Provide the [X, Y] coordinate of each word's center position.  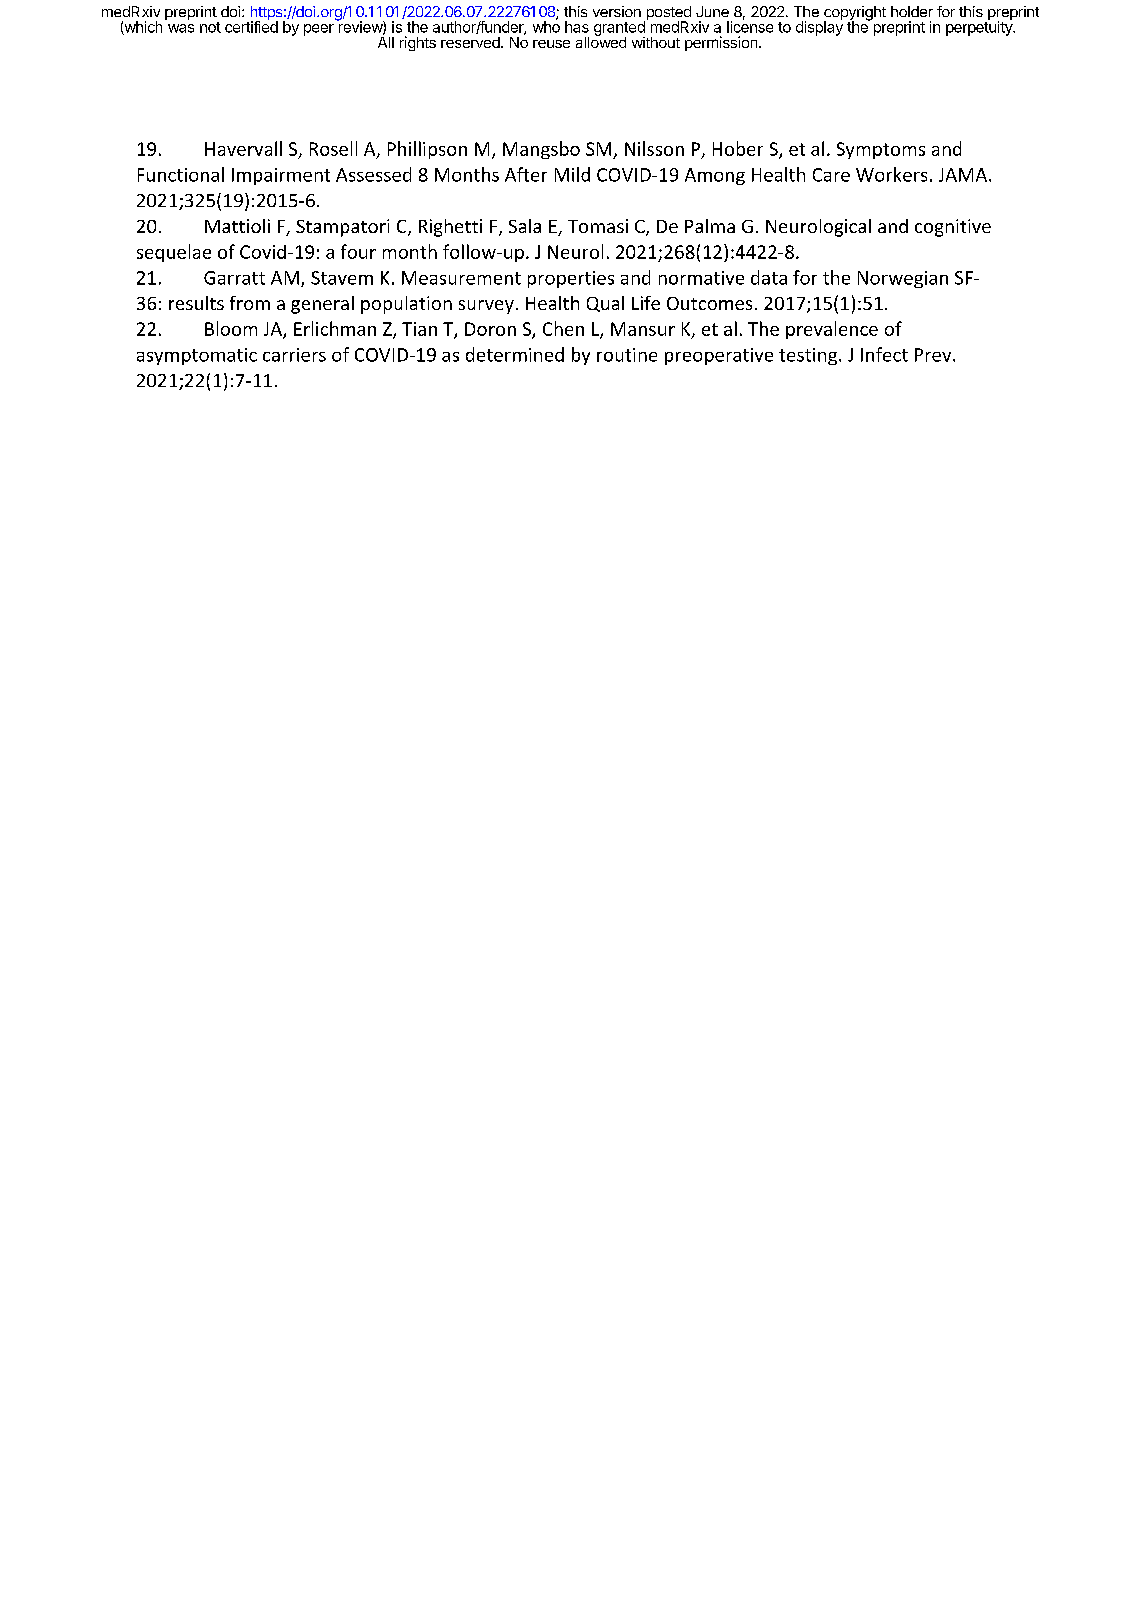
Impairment [281, 176]
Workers [891, 174]
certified [251, 26]
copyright [855, 14]
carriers [294, 355]
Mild [572, 174]
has [577, 27]
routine [627, 355]
